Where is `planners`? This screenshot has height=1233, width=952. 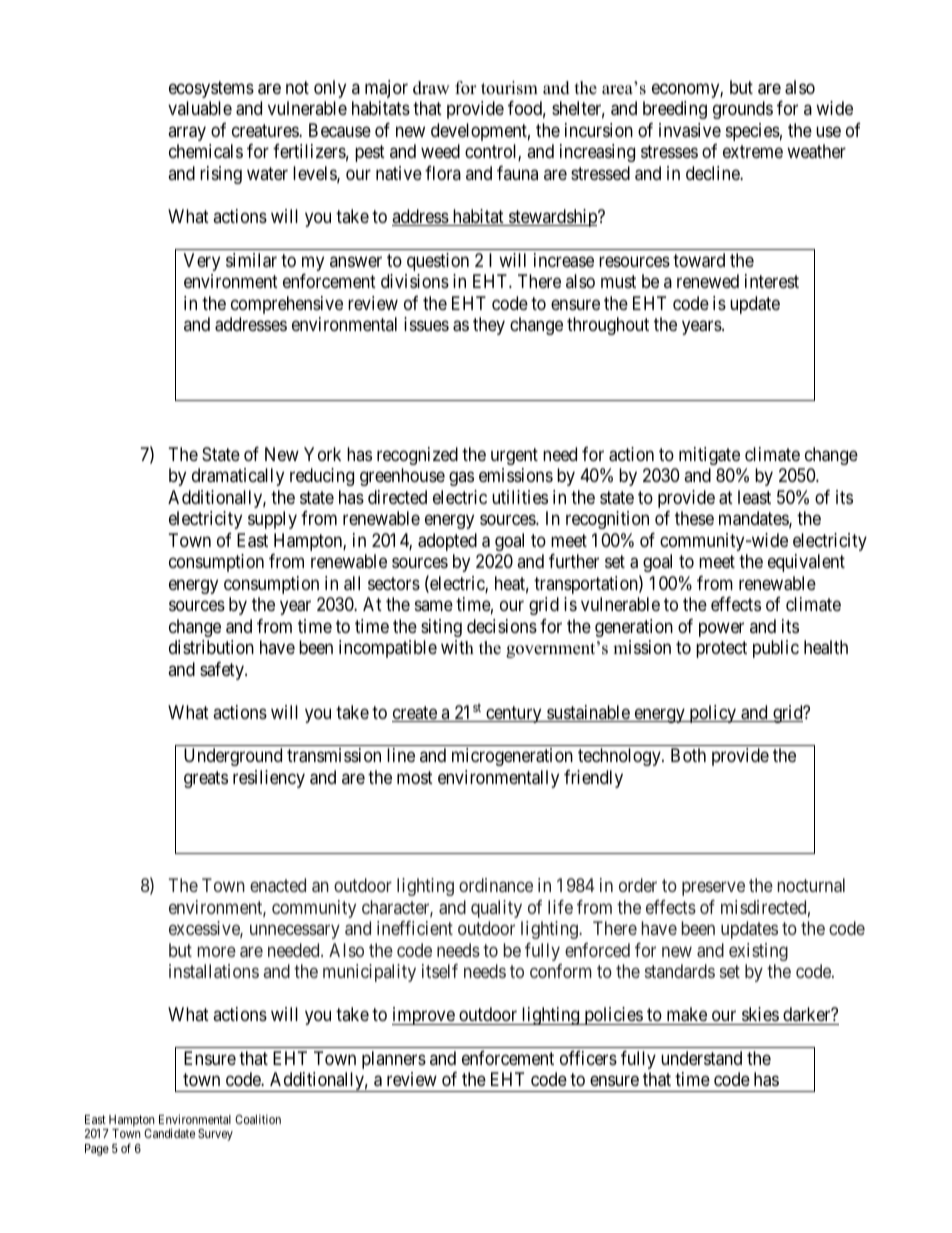 planners is located at coordinates (394, 1060).
